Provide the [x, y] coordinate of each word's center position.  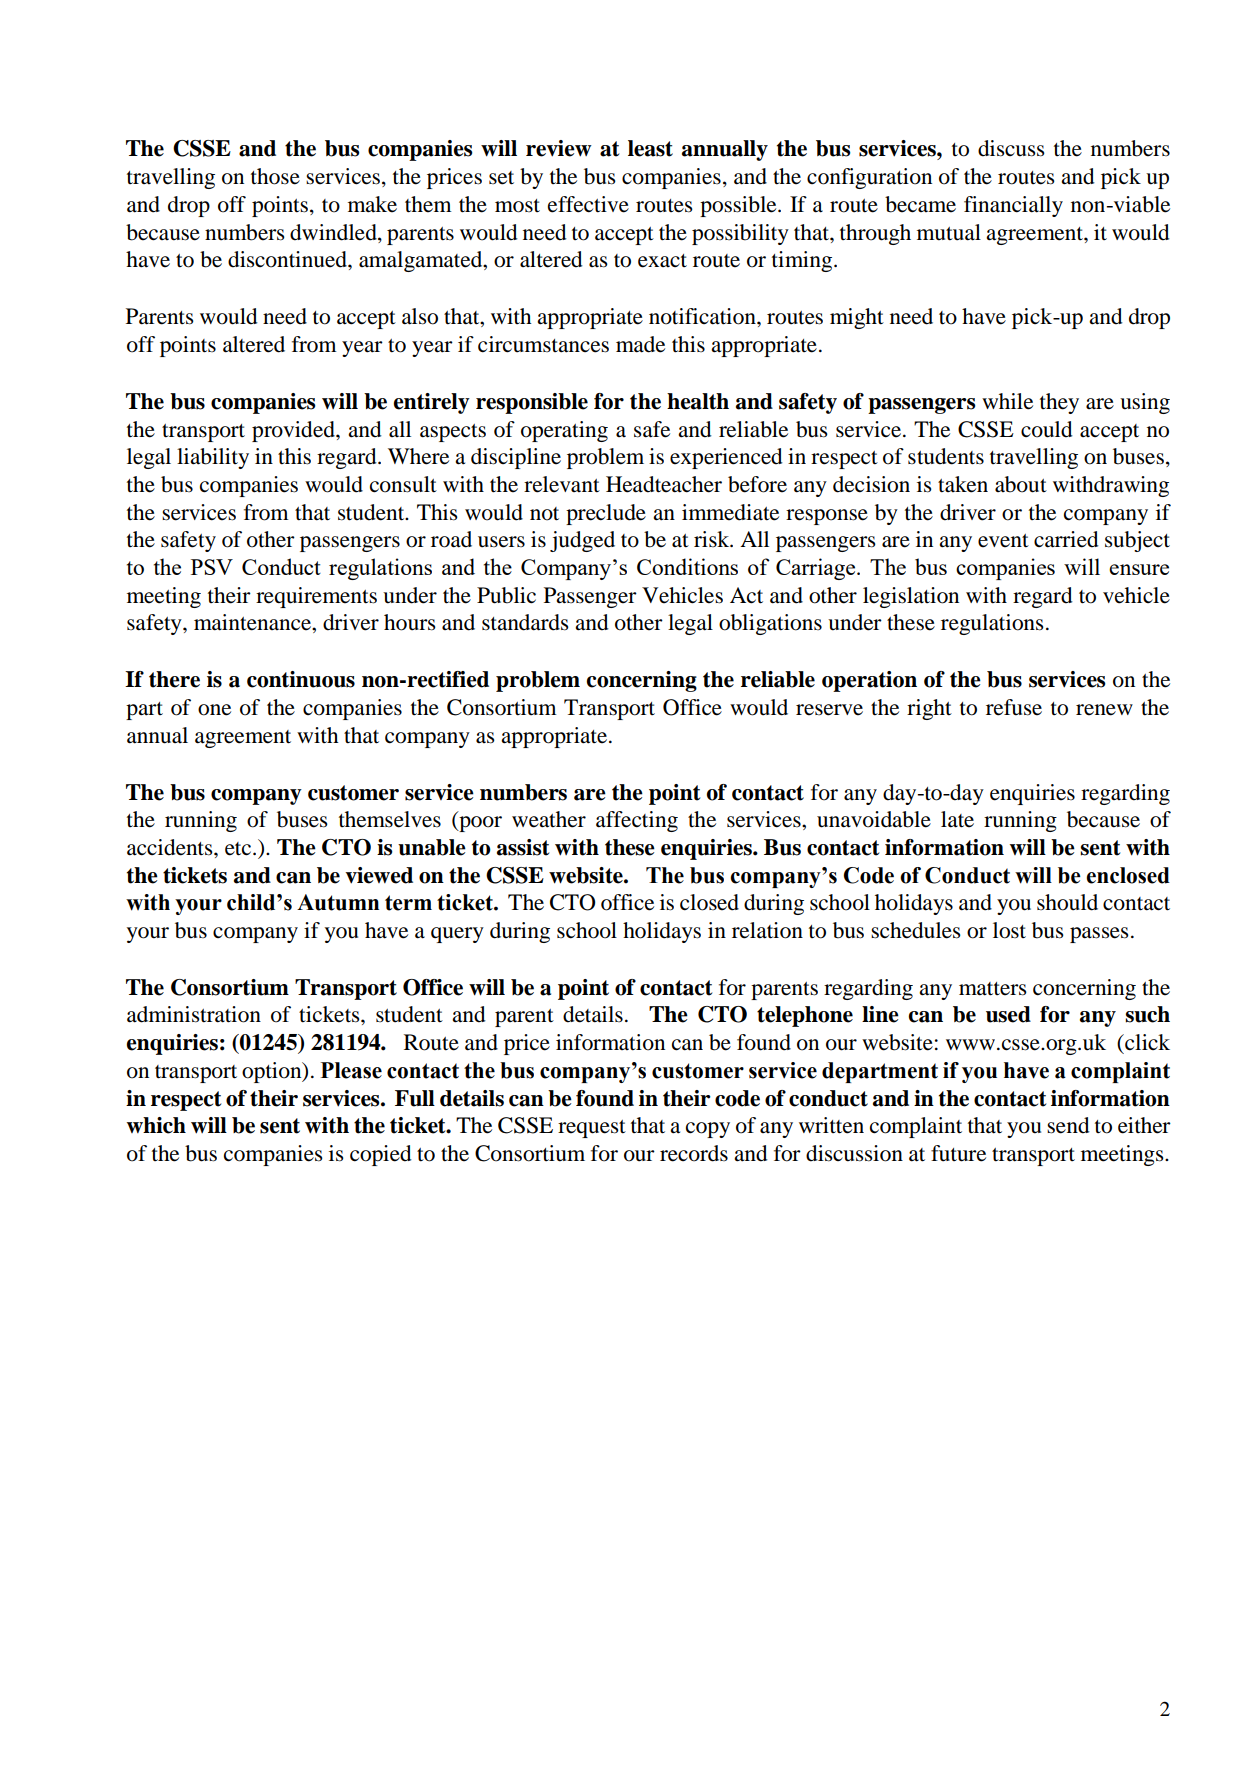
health [698, 401]
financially [1013, 206]
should [1067, 902]
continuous [301, 679]
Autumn [338, 902]
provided [294, 431]
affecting [637, 821]
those [275, 176]
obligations [770, 624]
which [156, 1125]
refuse [1014, 707]
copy [708, 1130]
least [650, 148]
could [1047, 429]
